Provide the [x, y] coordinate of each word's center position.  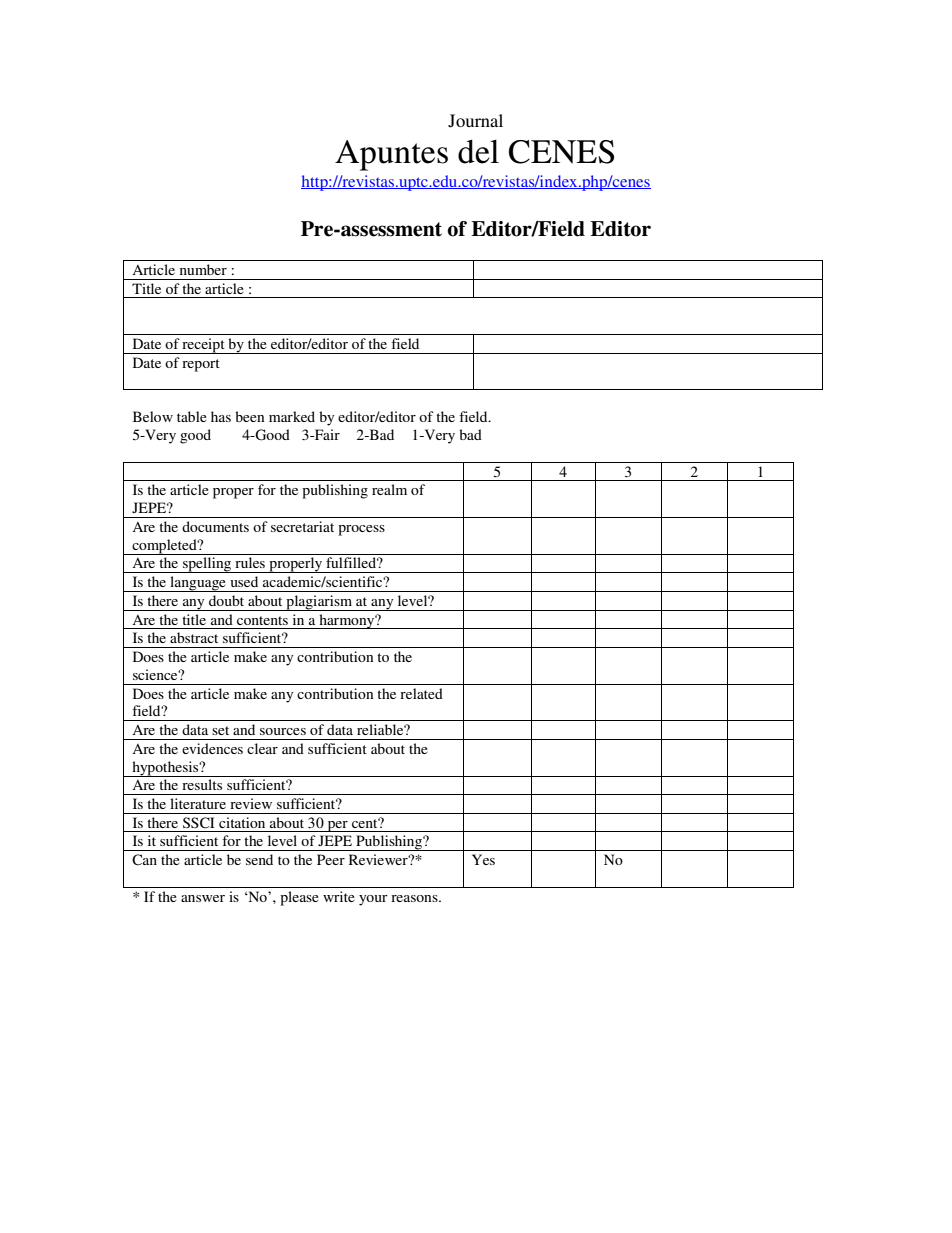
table [192, 416]
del [478, 151]
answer [203, 898]
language [198, 584]
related [421, 693]
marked [292, 416]
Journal [475, 121]
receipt [203, 346]
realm [389, 489]
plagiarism [319, 603]
